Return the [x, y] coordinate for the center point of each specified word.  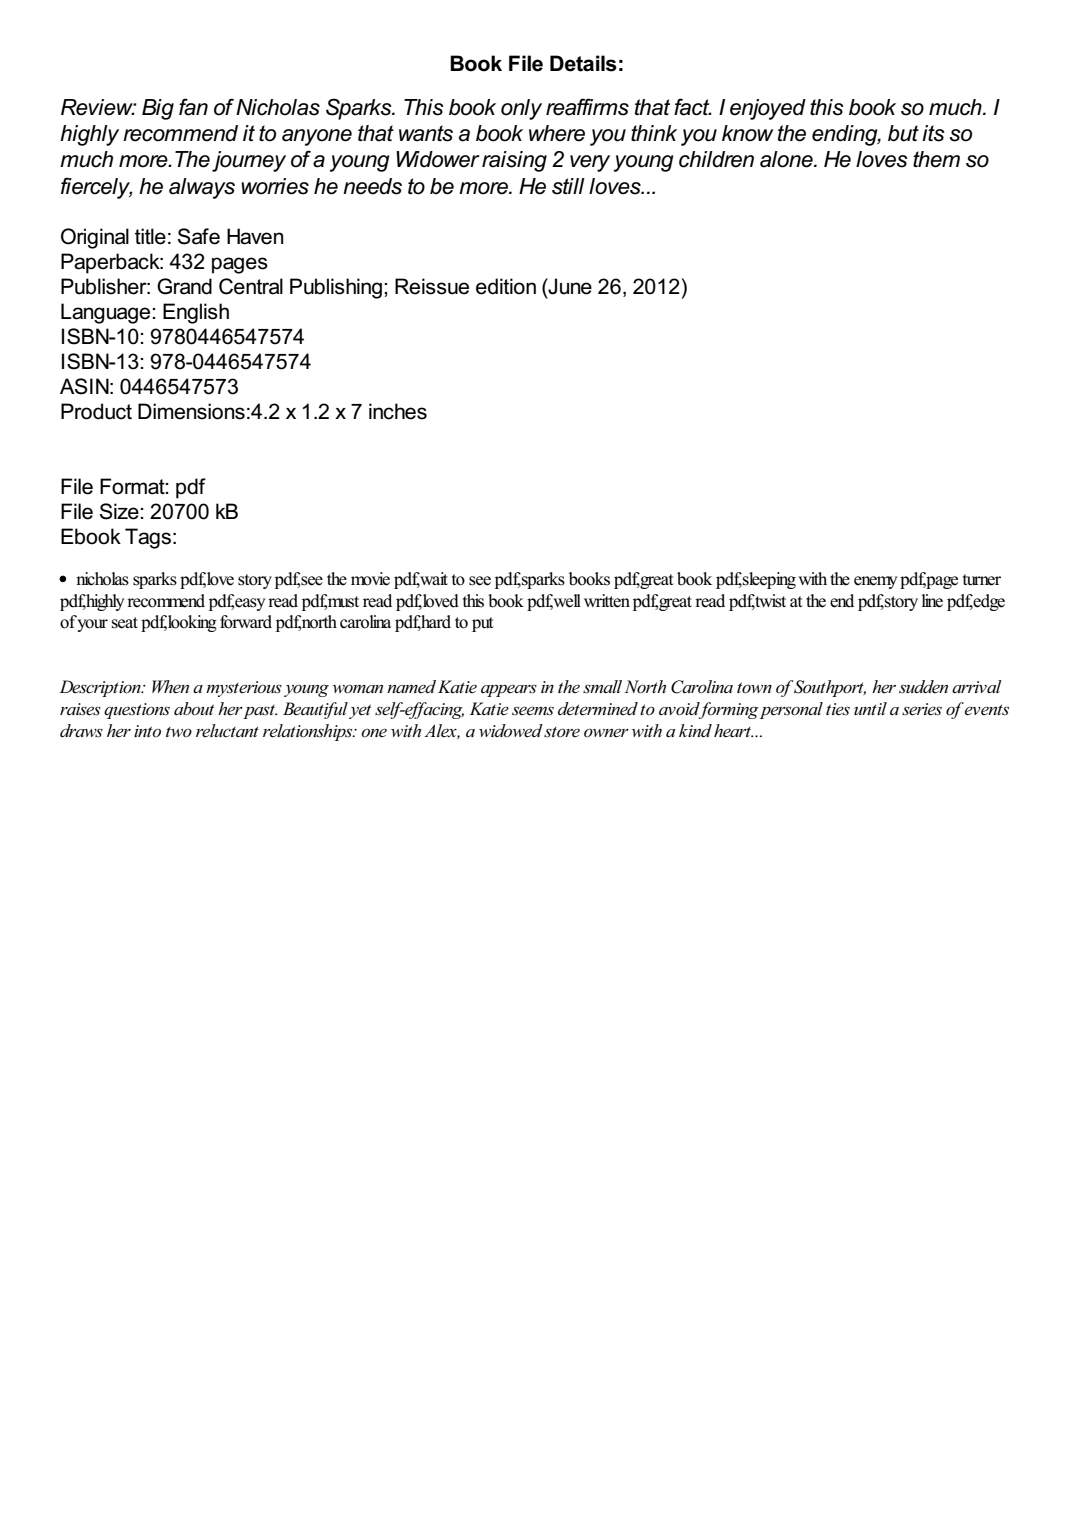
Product [96, 411]
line [932, 601]
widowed [511, 731]
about [194, 709]
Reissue [432, 286]
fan [193, 107]
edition [506, 286]
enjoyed [768, 109]
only [521, 109]
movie [370, 579]
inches [398, 411]
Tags [148, 538]
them [936, 159]
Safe [199, 236]
